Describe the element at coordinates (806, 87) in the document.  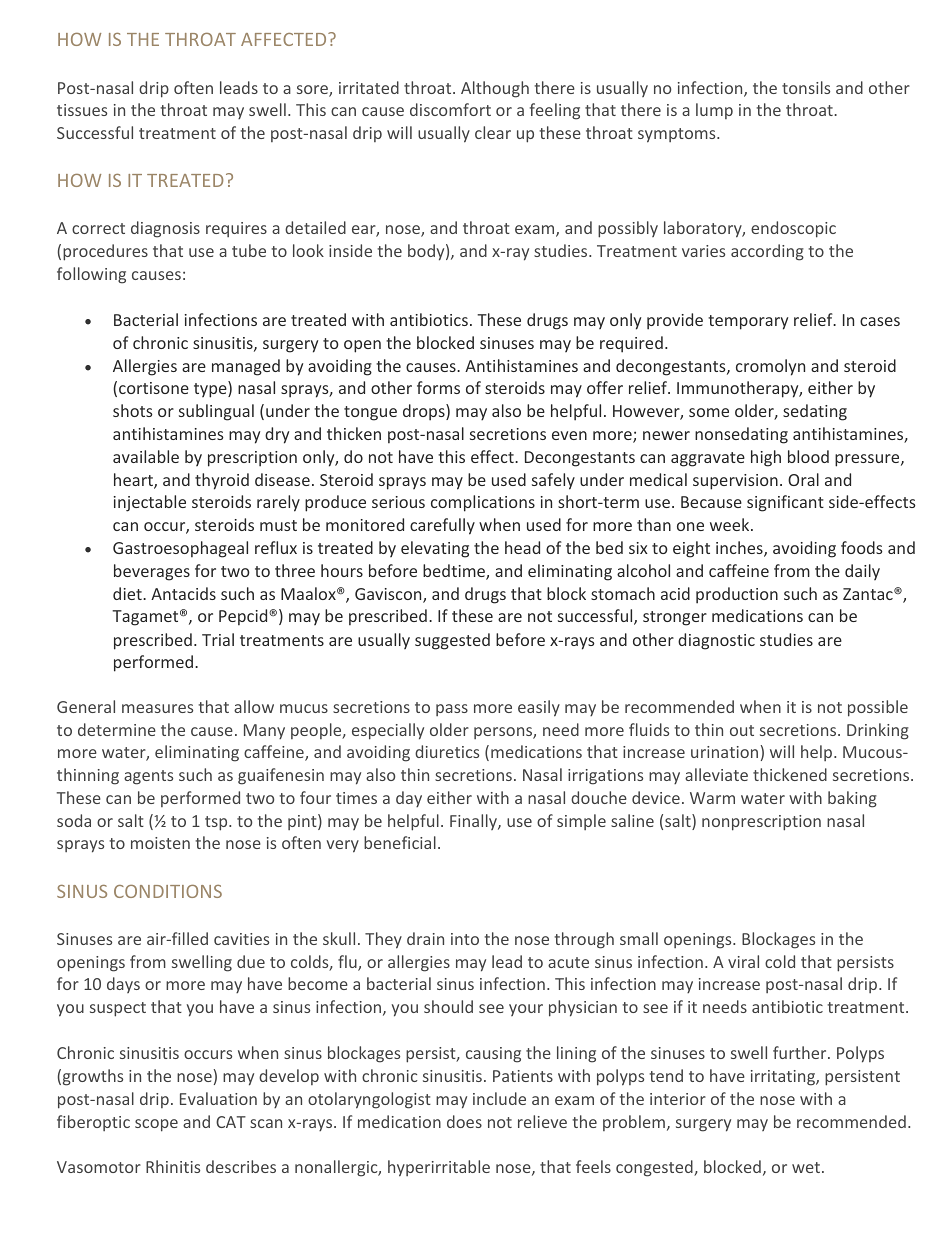
I see `tonsils` at that location.
